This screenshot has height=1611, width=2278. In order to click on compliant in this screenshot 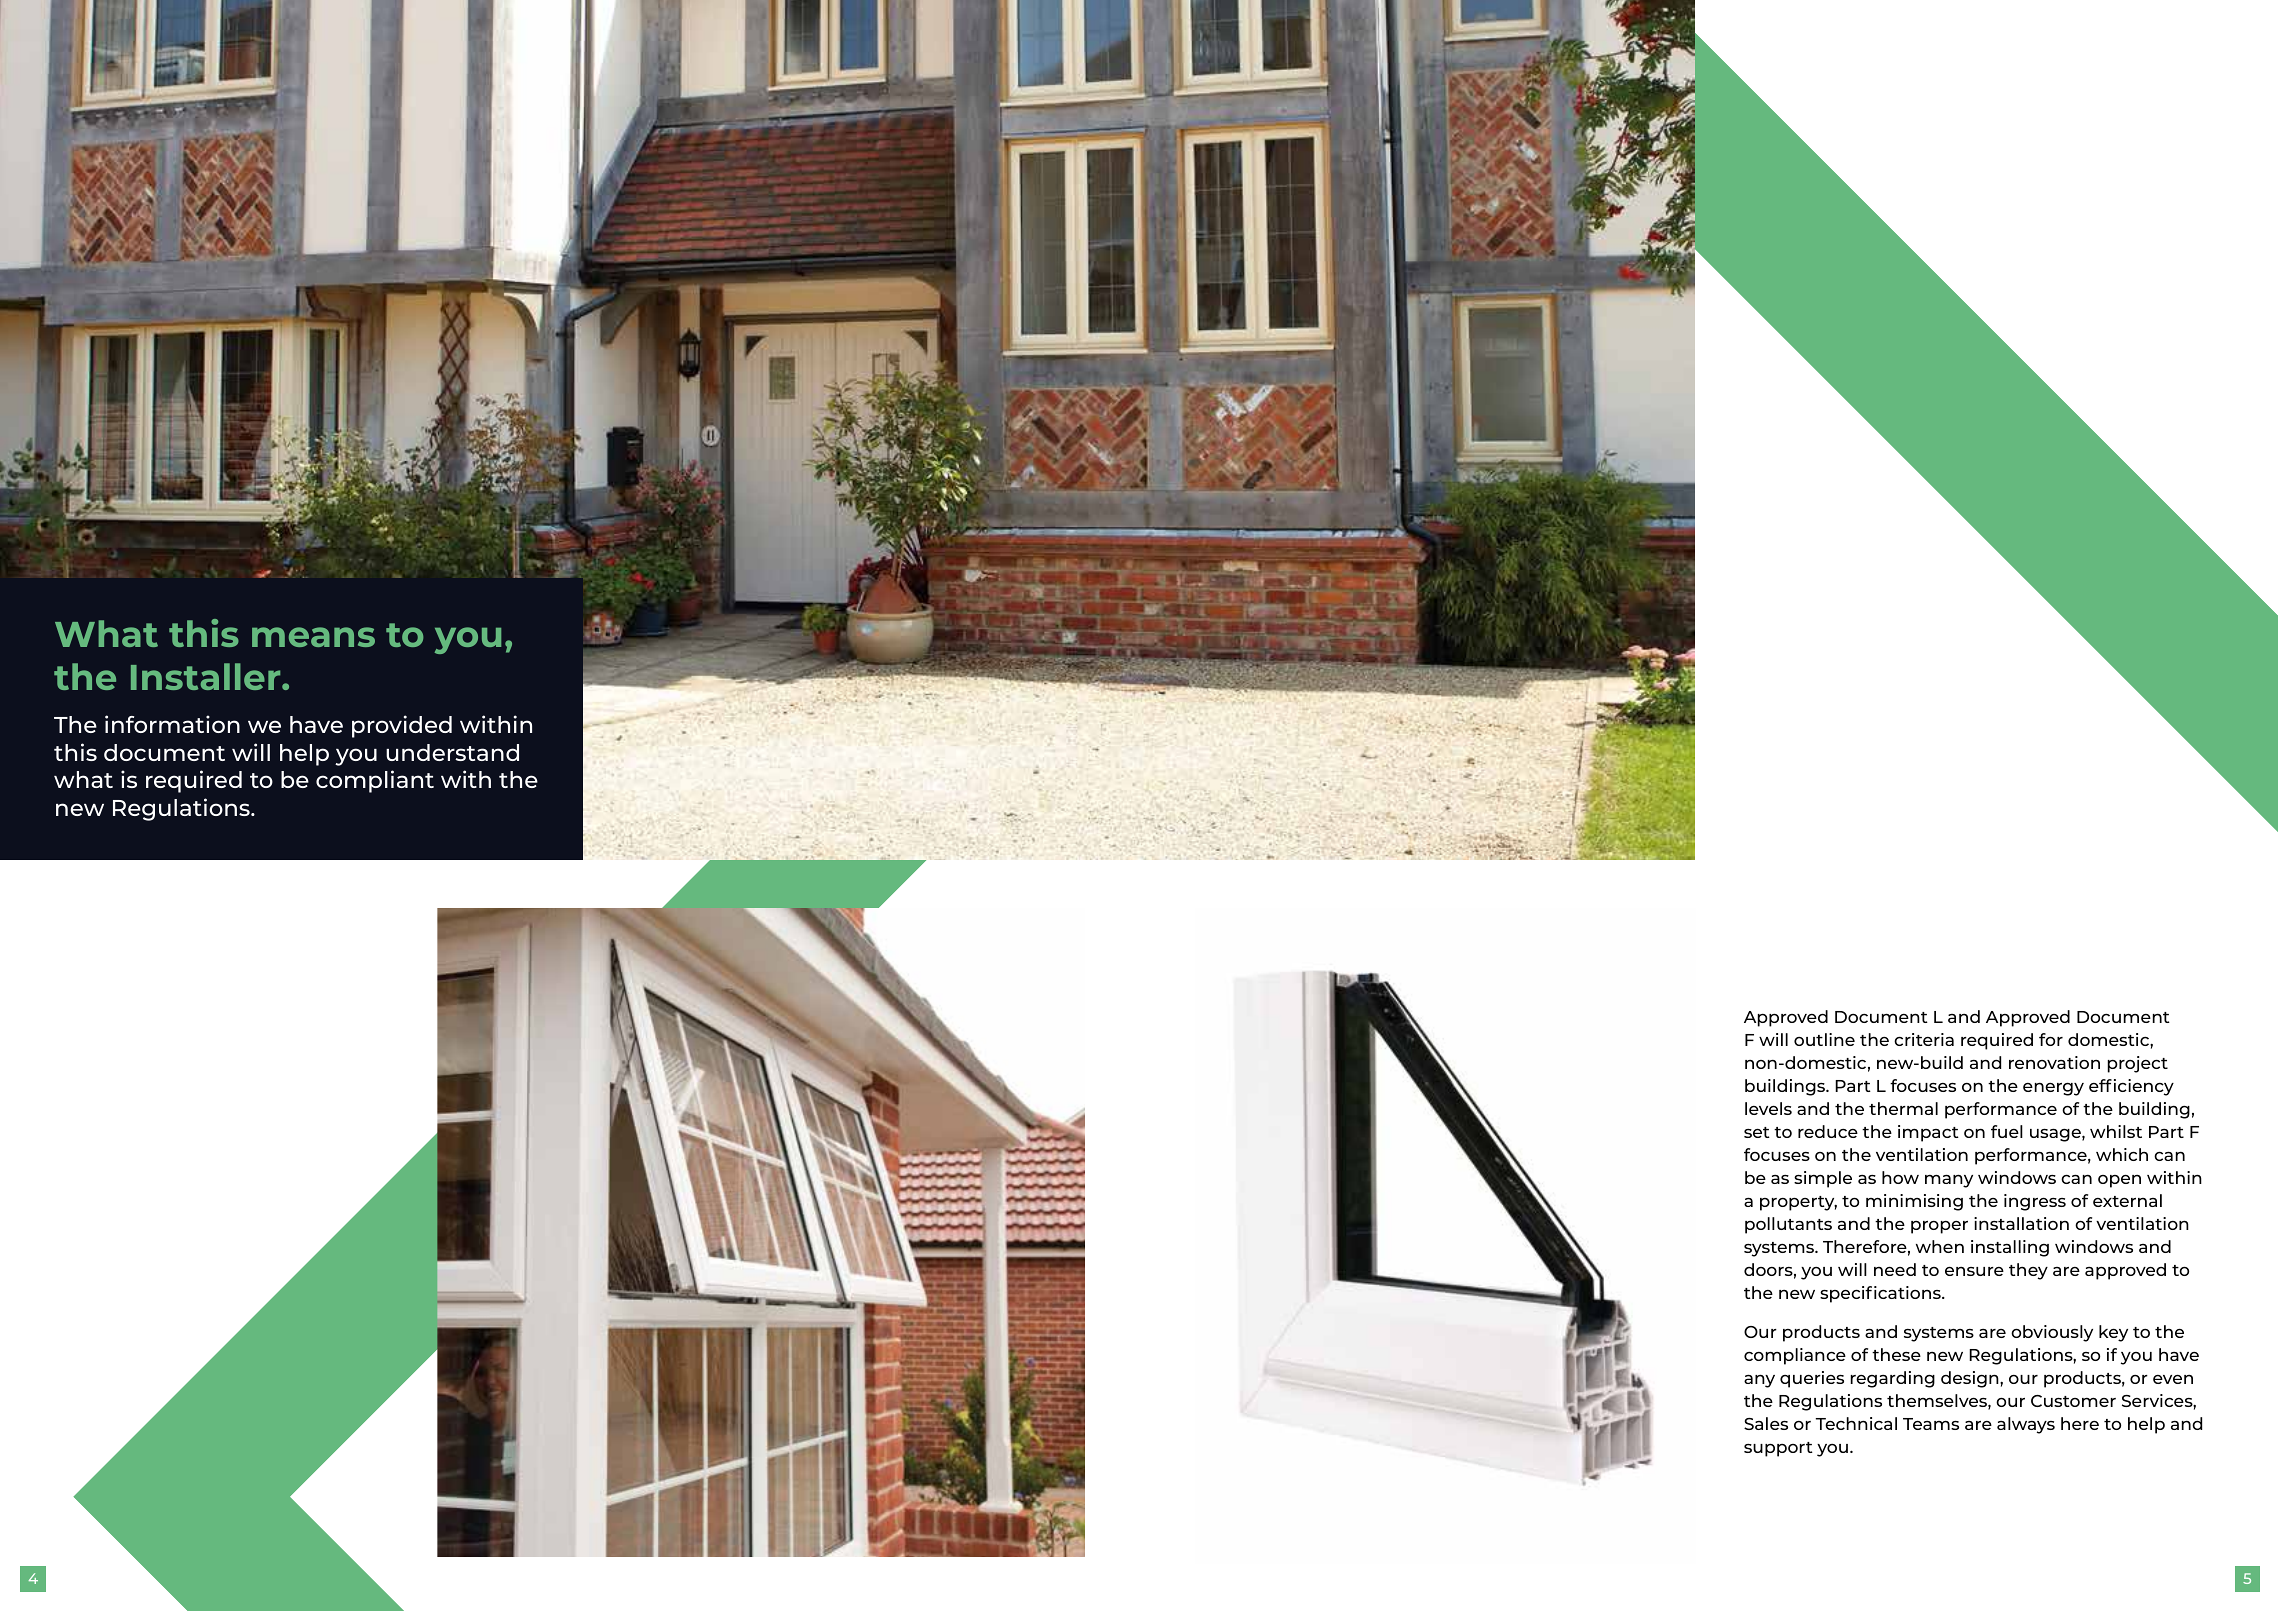, I will do `click(375, 781)`.
